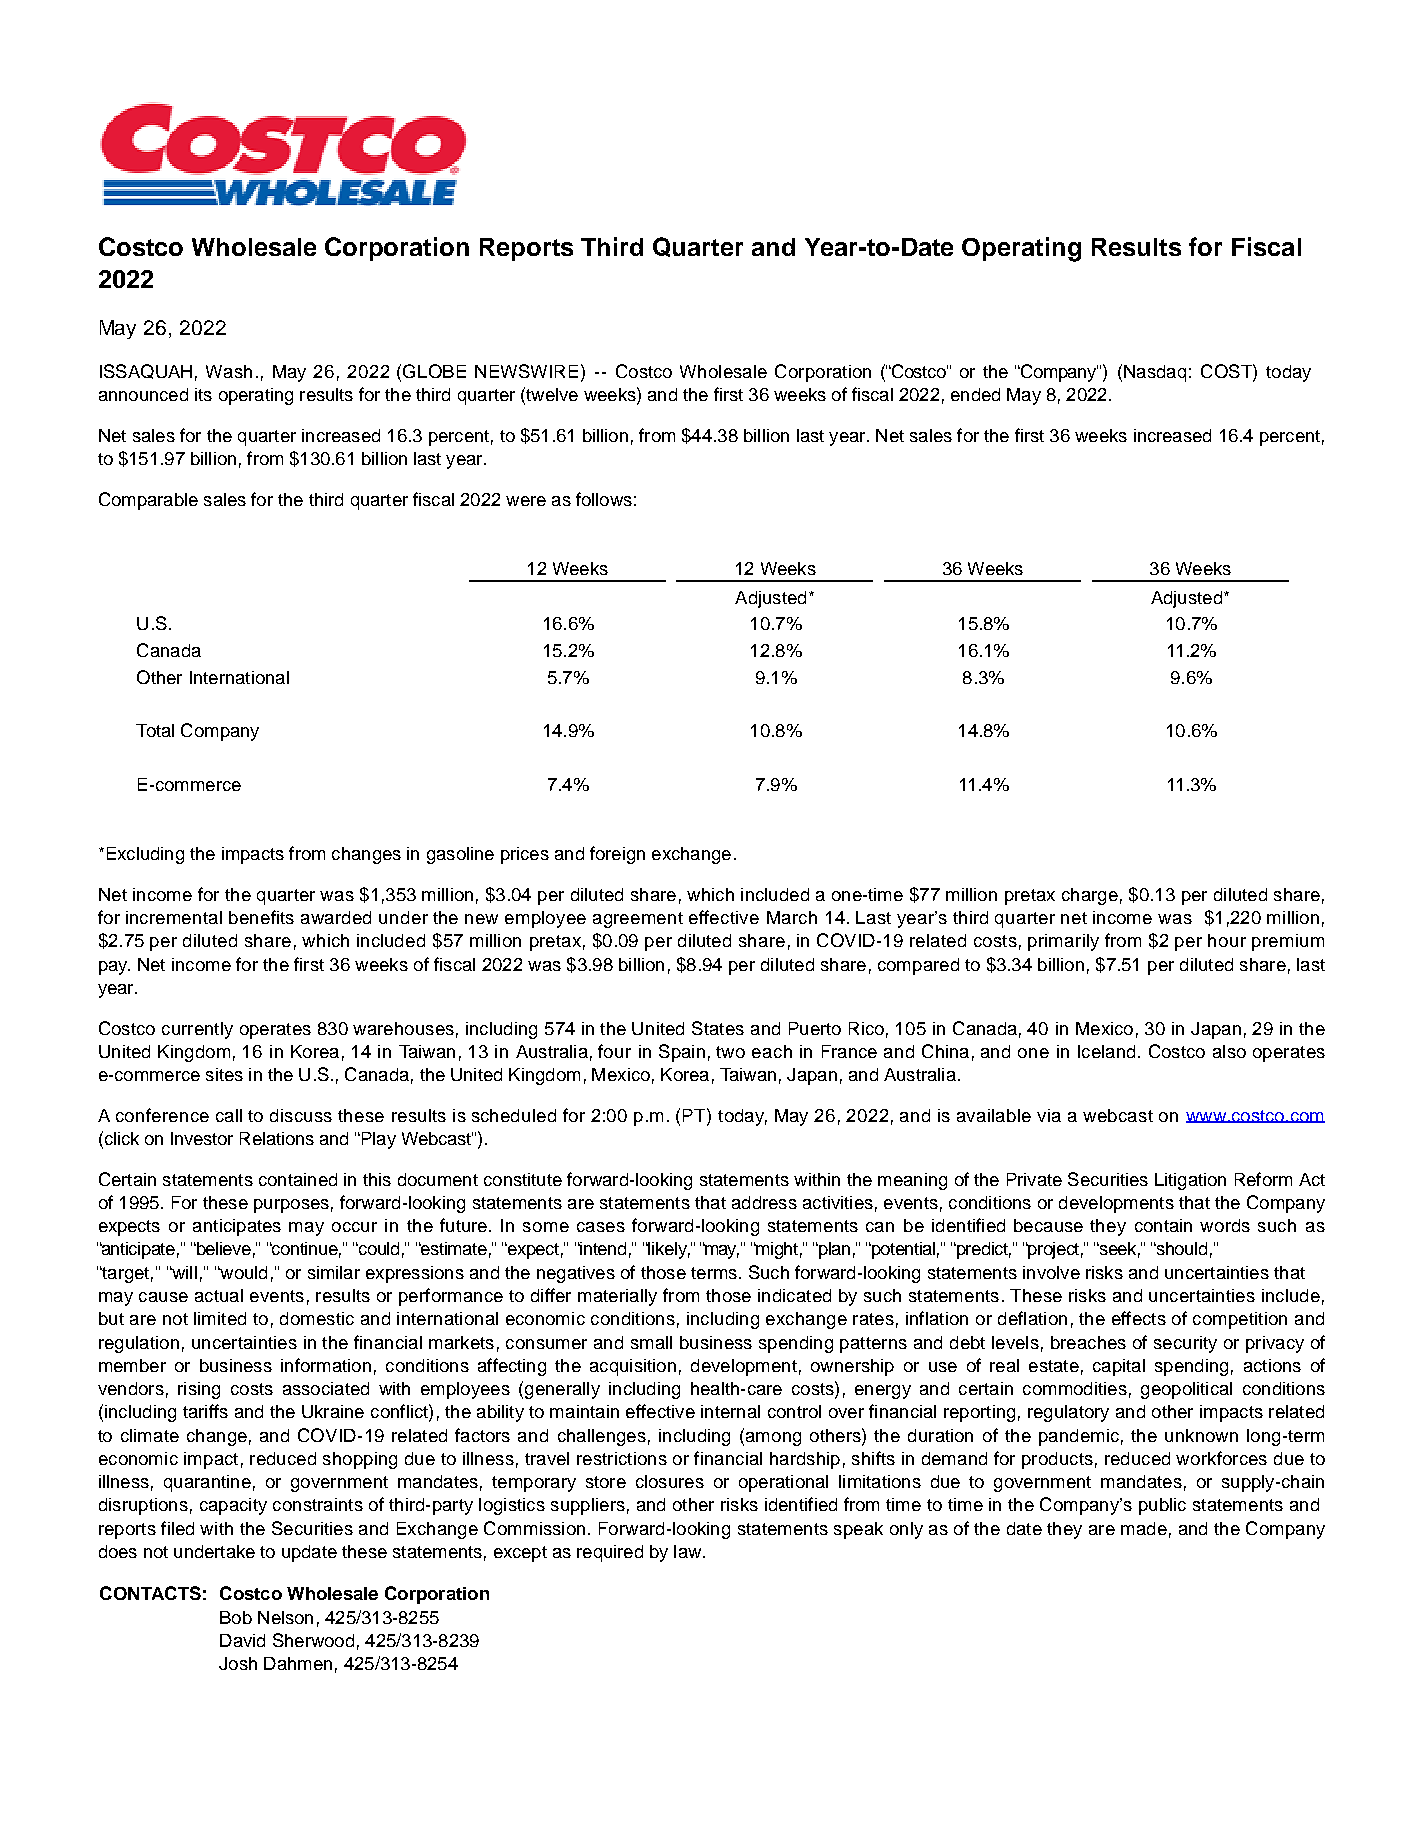 The width and height of the screenshot is (1423, 1842). I want to click on Wash, so click(229, 371).
